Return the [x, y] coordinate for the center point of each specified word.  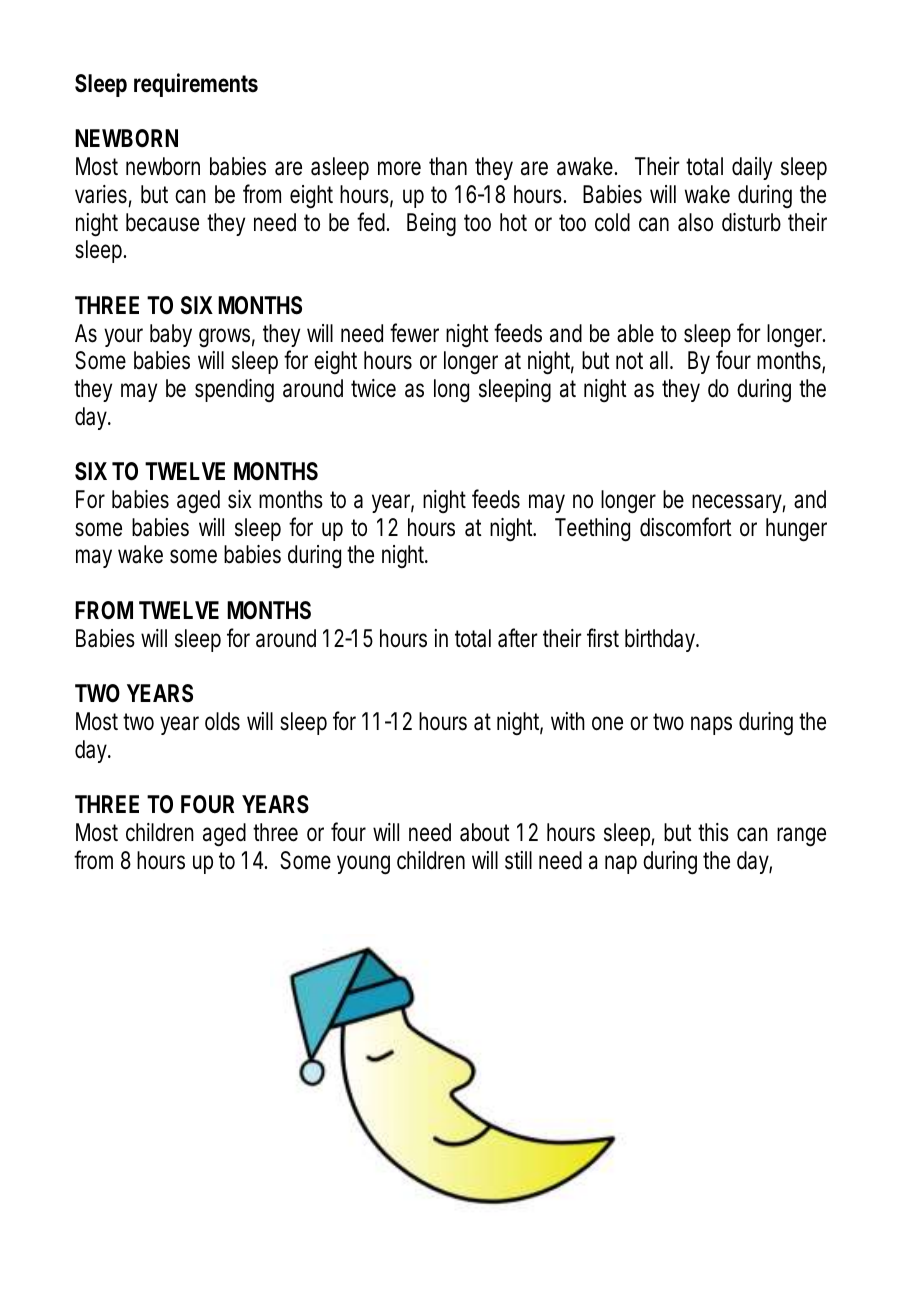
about [485, 832]
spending [234, 390]
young [363, 865]
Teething [592, 530]
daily [752, 168]
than [448, 166]
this [713, 832]
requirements [196, 85]
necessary [739, 503]
